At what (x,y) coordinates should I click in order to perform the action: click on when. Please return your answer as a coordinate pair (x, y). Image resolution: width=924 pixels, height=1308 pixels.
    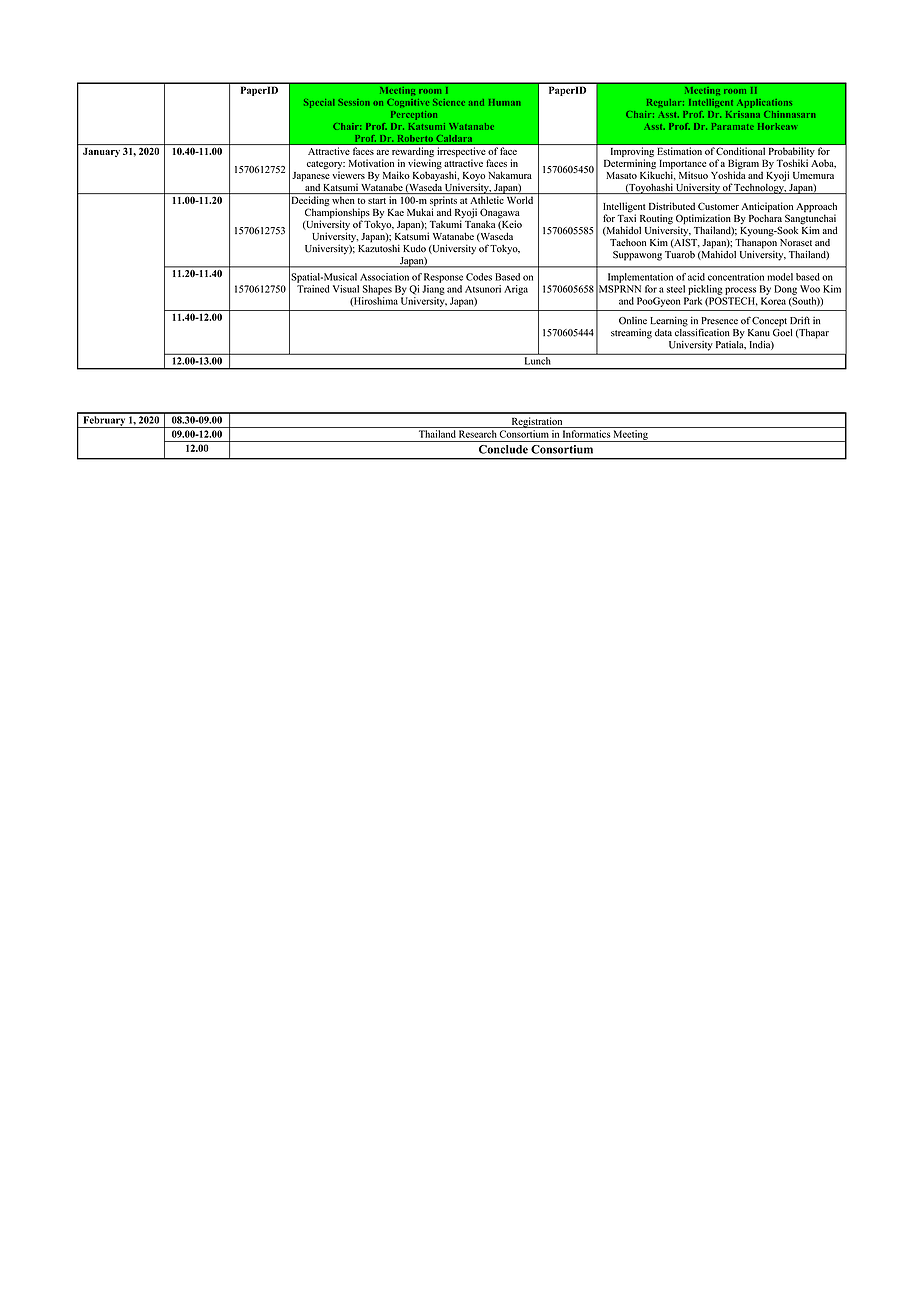
    Looking at the image, I should click on (343, 200).
